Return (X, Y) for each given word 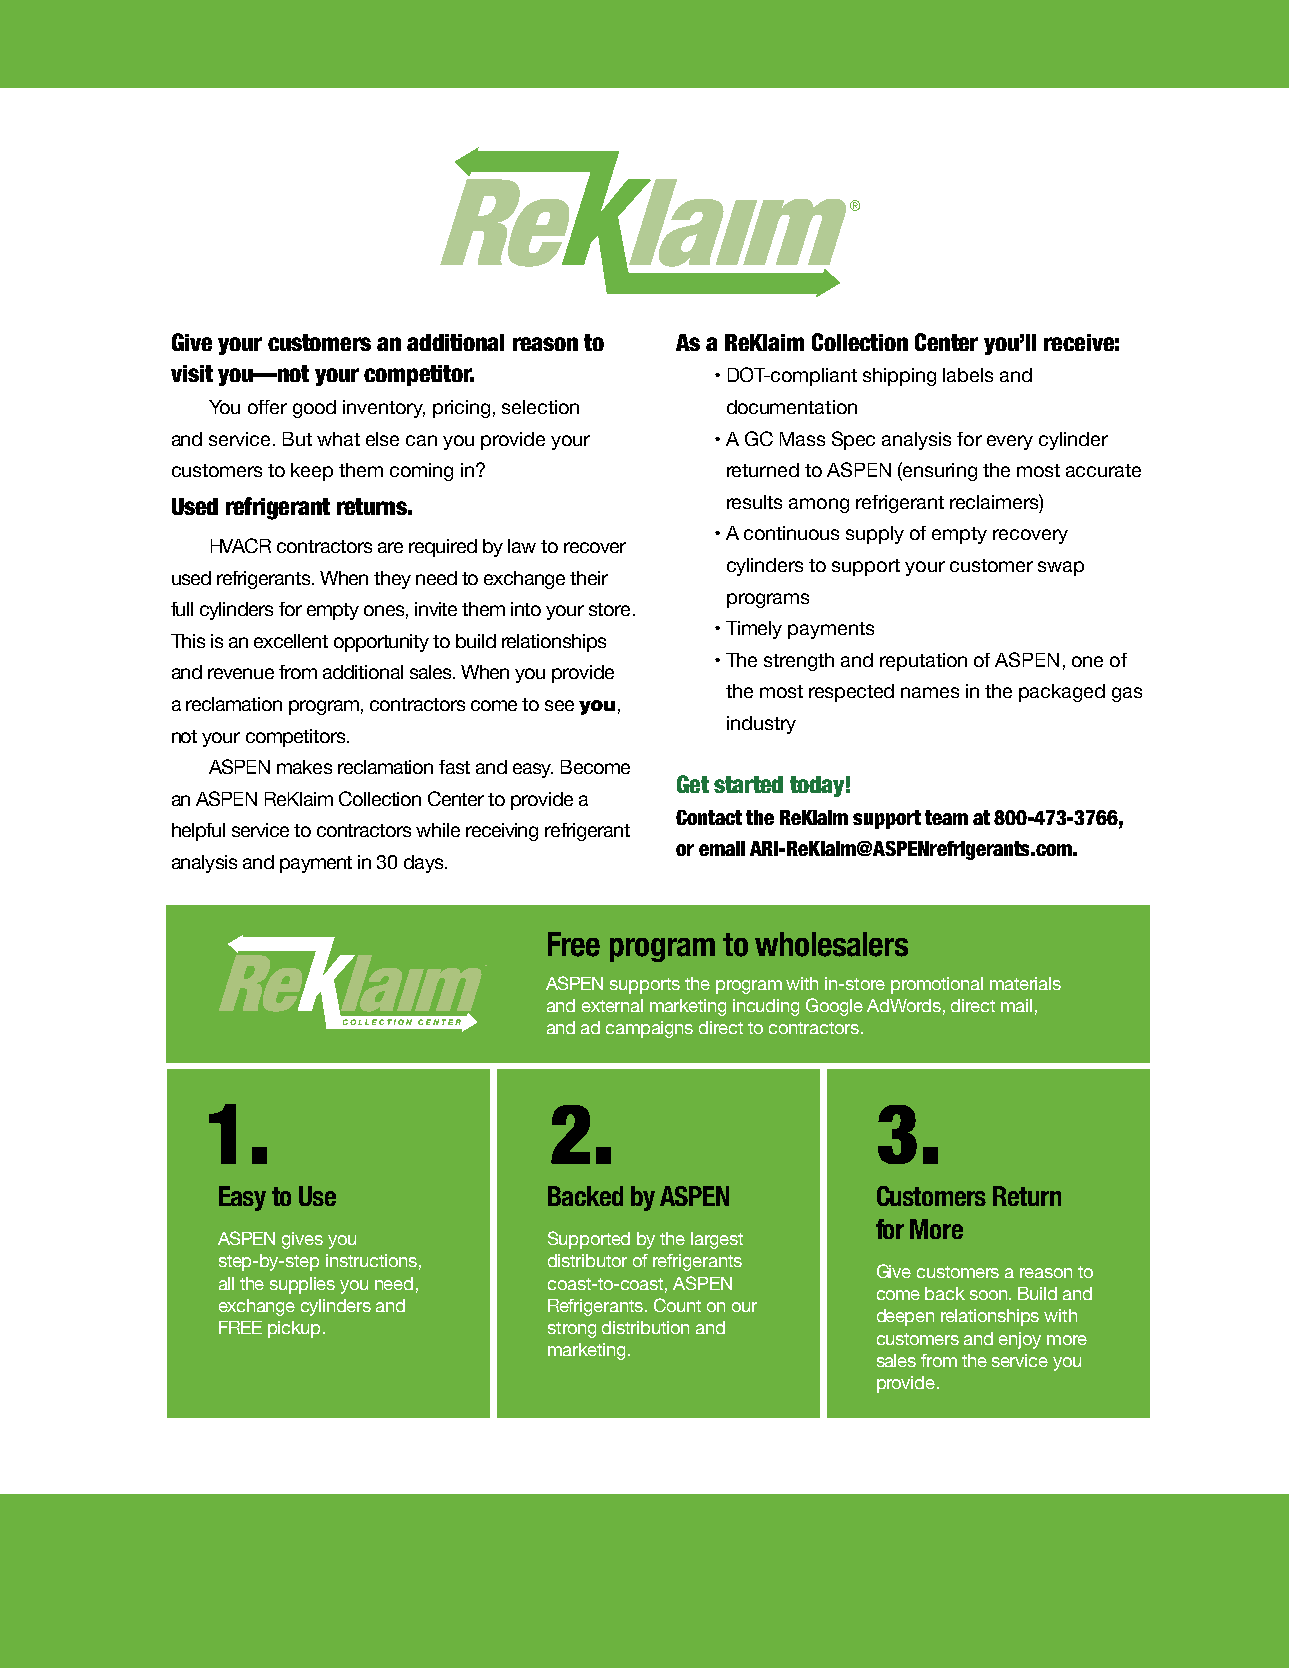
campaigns (649, 1029)
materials (1025, 983)
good (314, 409)
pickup (294, 1329)
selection (540, 407)
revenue (241, 673)
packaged (1062, 693)
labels (968, 375)
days (425, 864)
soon (990, 1295)
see (559, 705)
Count (677, 1305)
